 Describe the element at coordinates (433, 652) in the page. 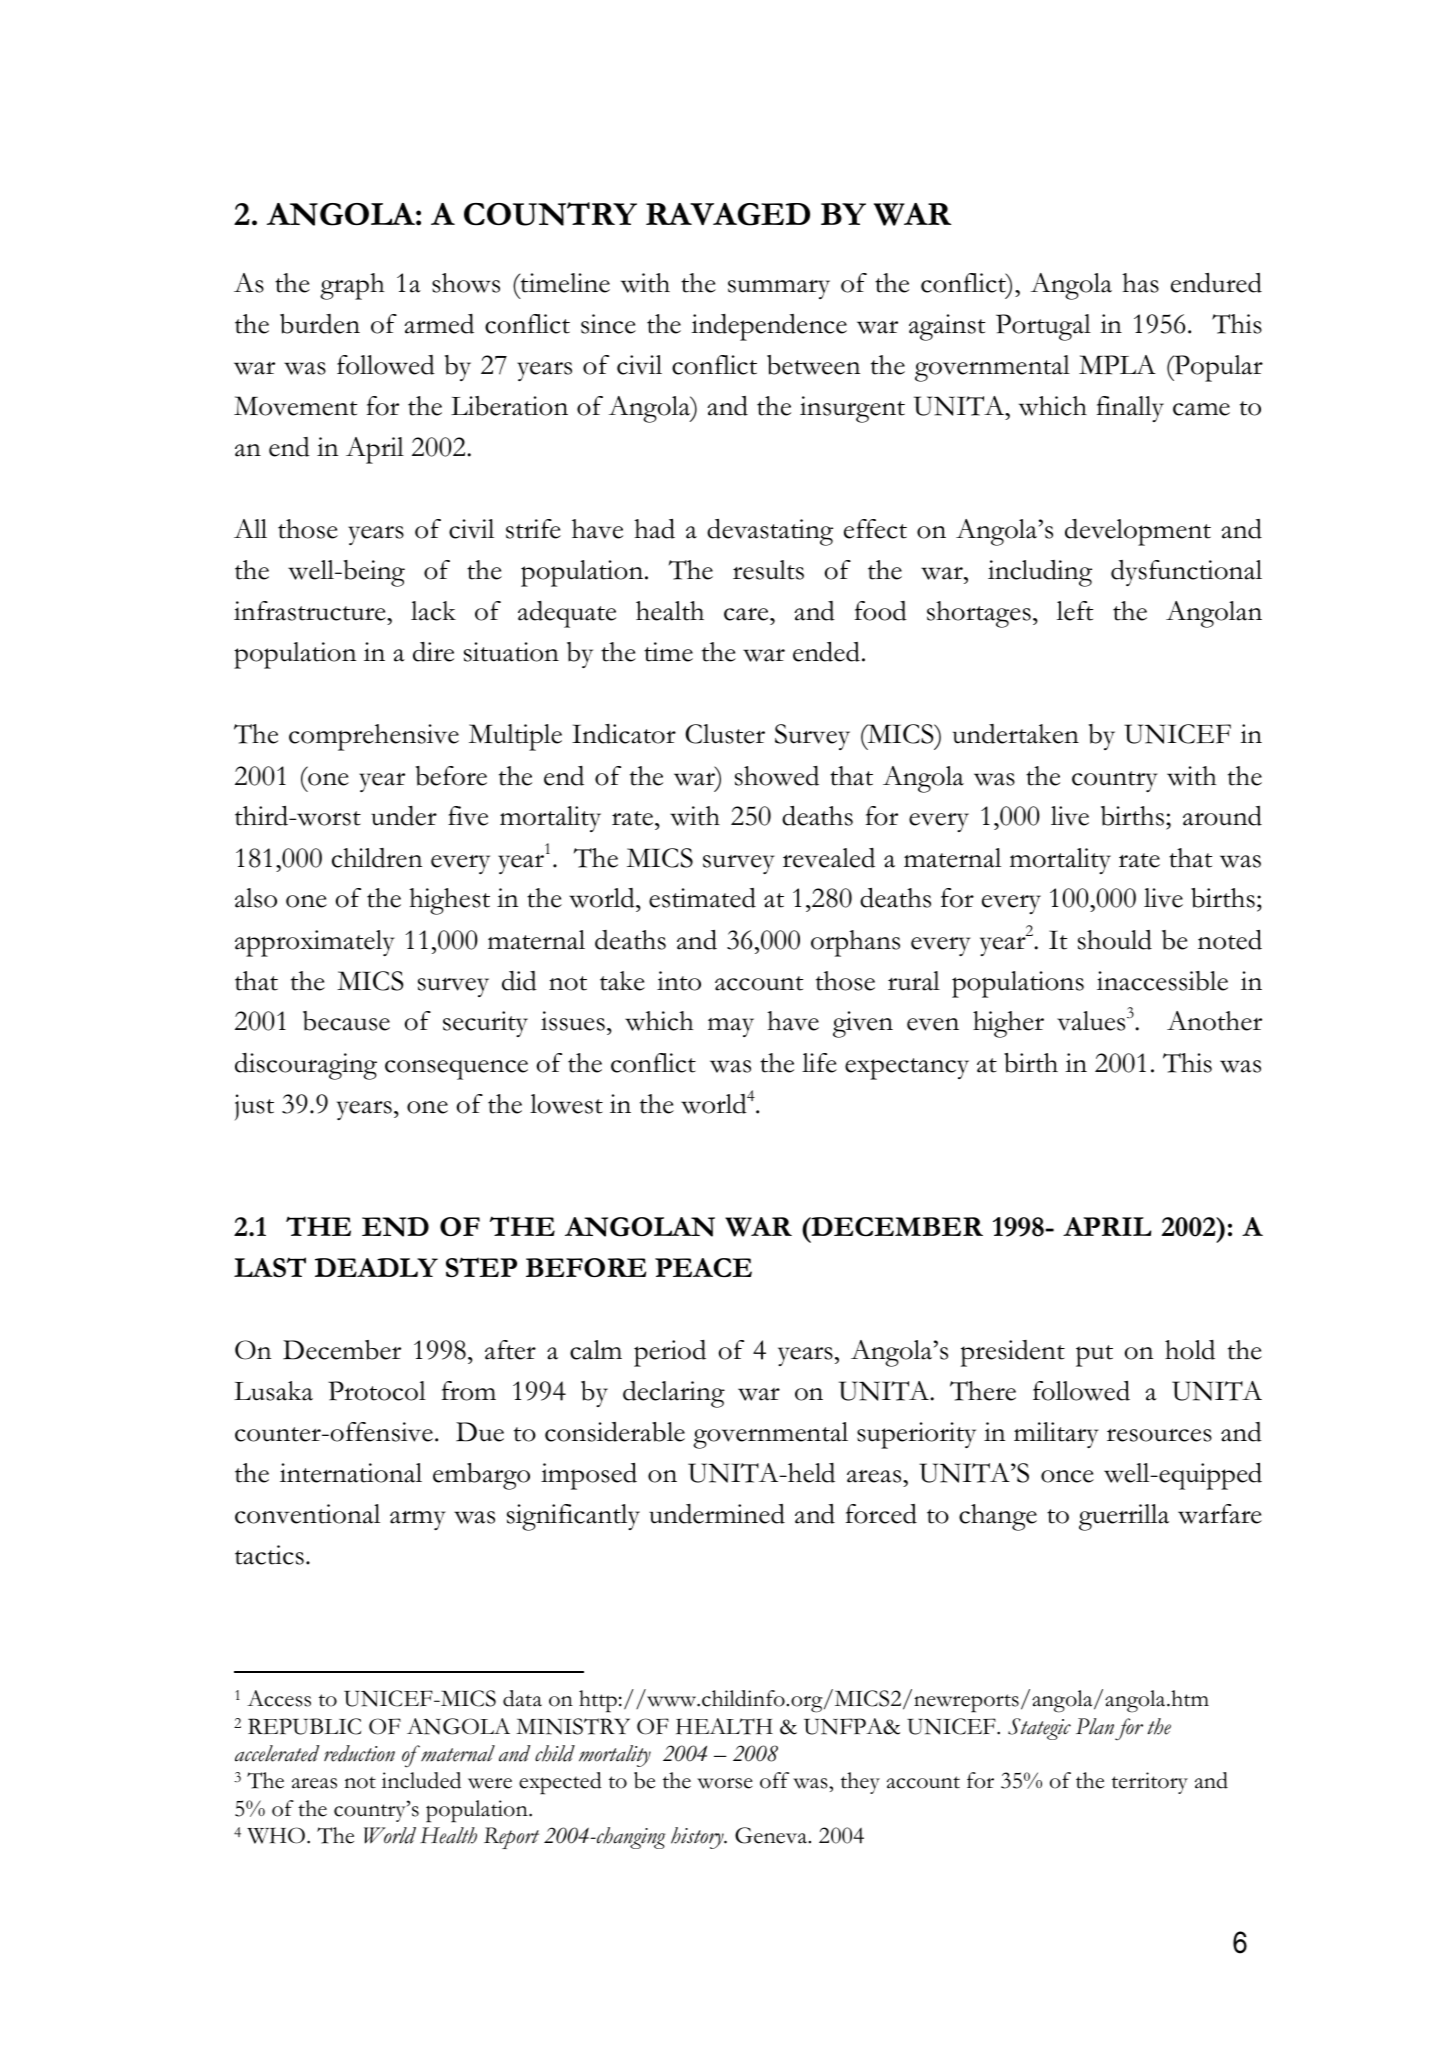

I see `dire` at that location.
